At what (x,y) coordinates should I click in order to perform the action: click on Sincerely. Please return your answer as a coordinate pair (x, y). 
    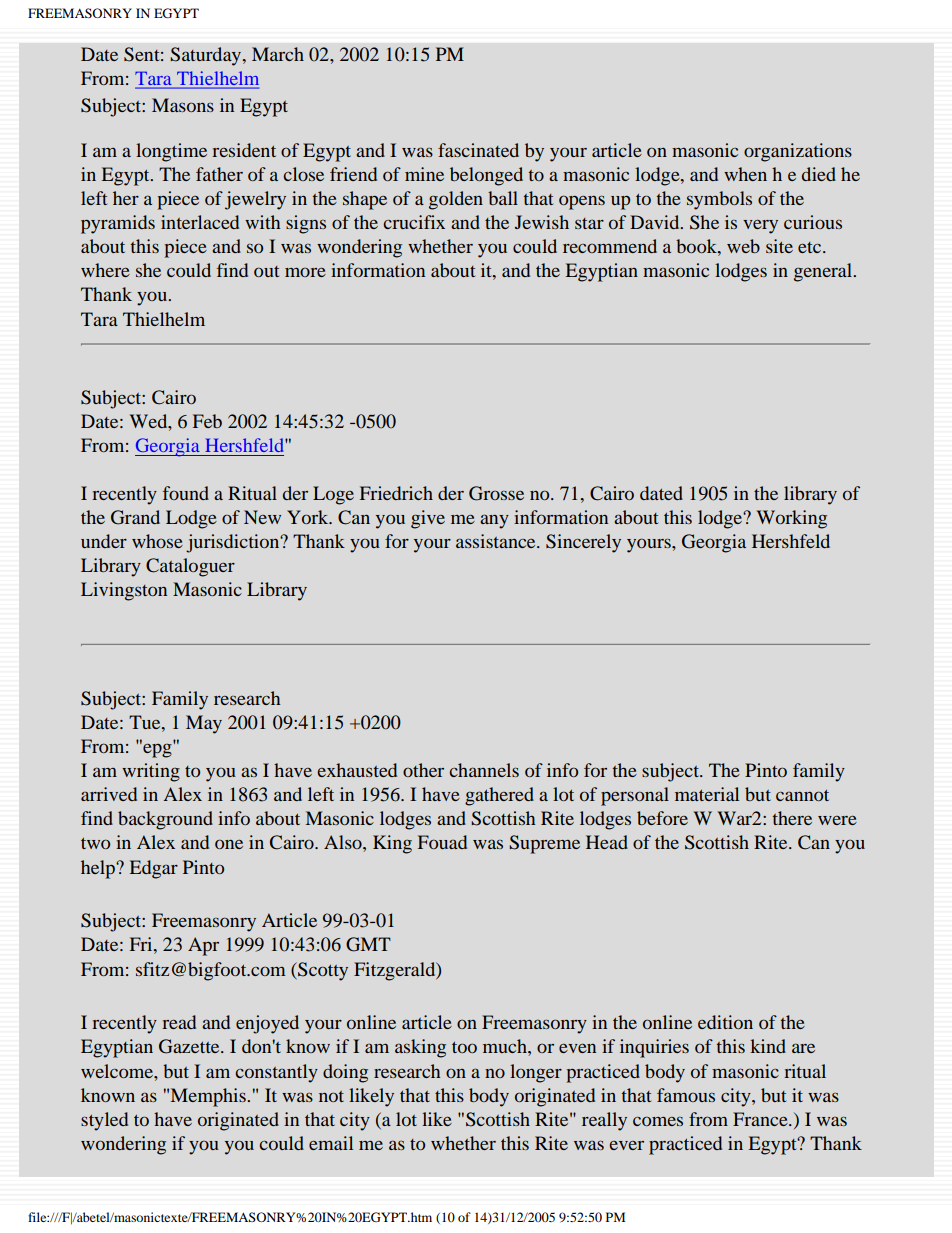
    Looking at the image, I should click on (583, 543).
